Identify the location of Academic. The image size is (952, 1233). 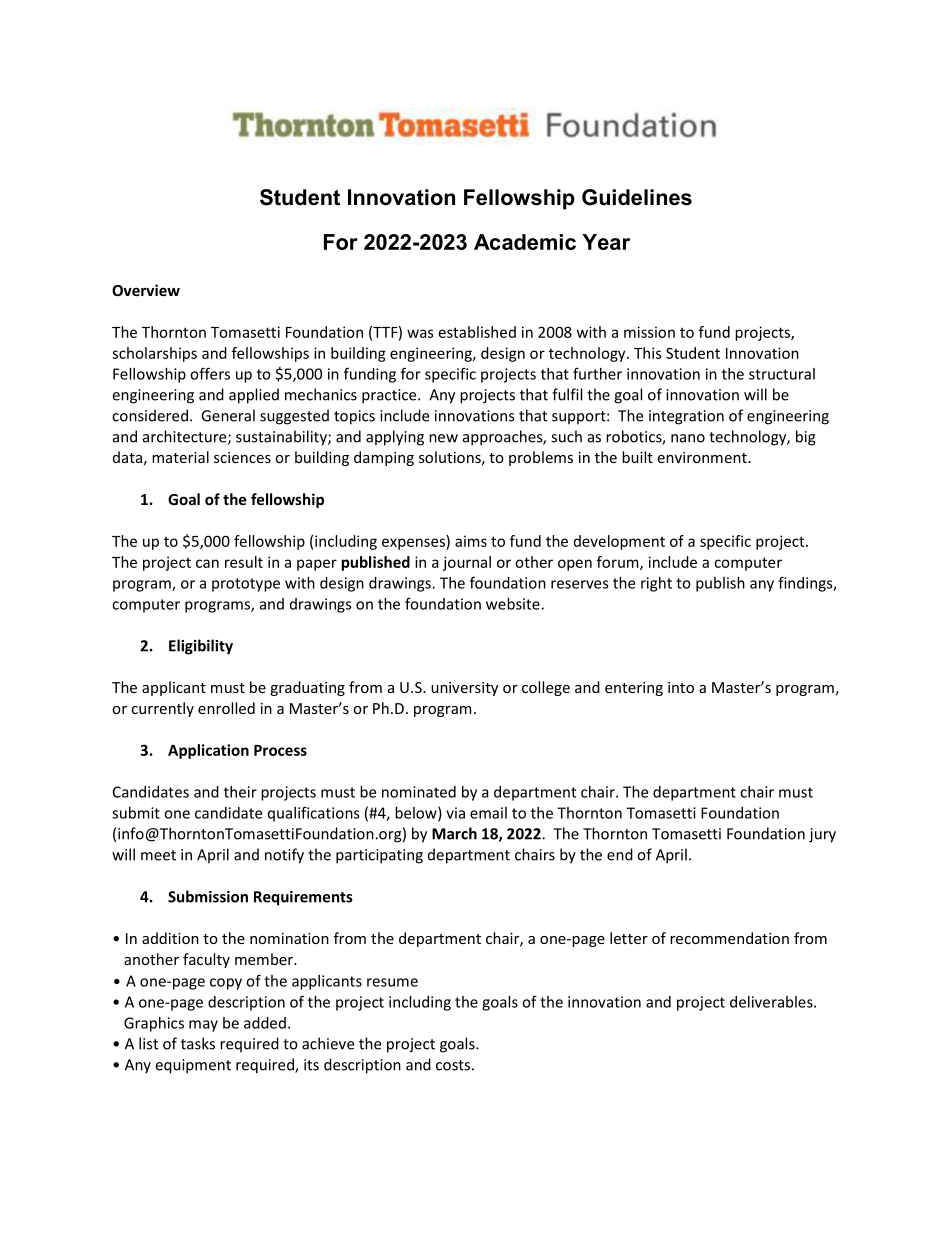
(525, 242).
